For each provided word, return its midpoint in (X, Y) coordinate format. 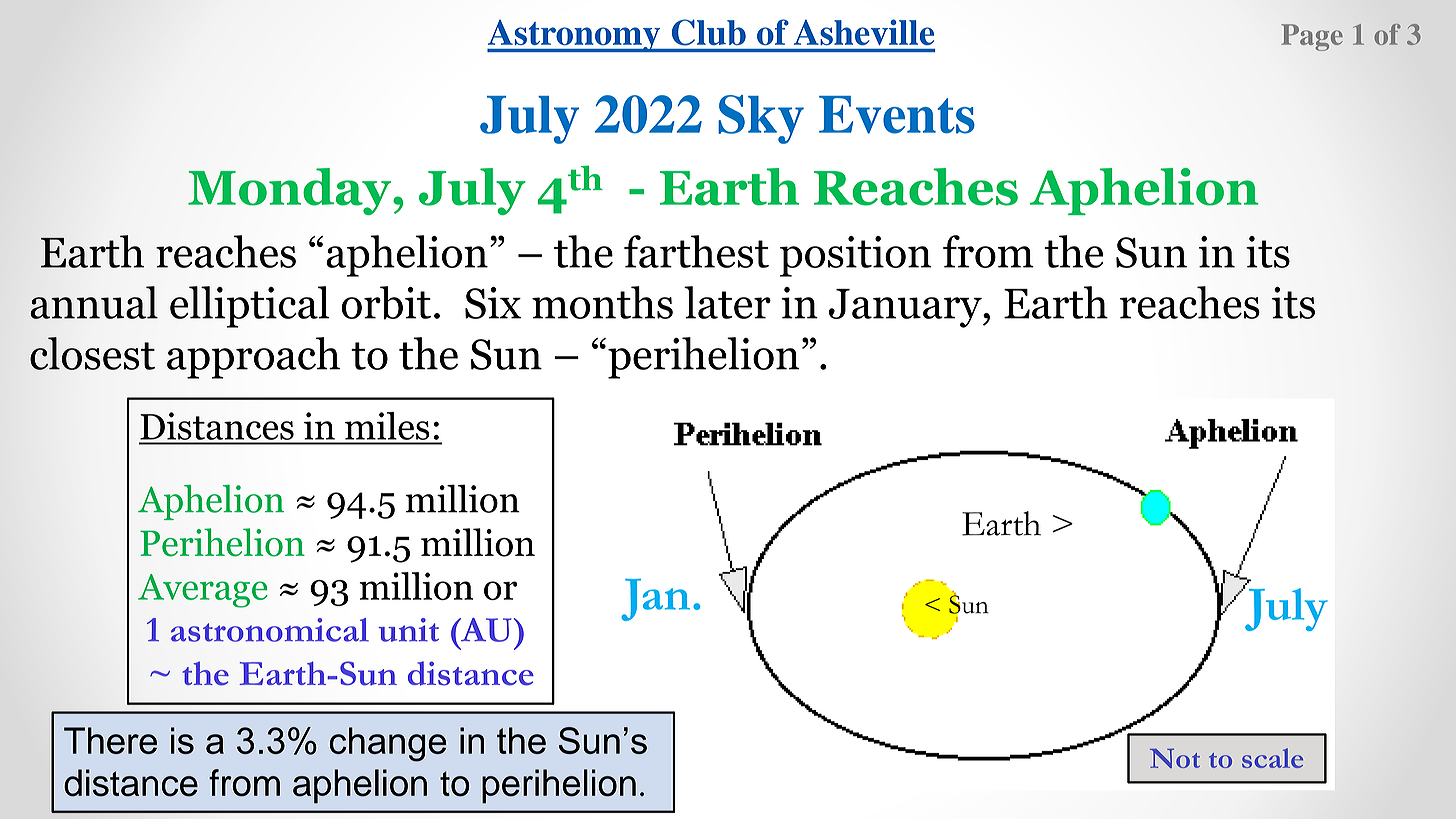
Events (897, 115)
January (906, 308)
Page (1312, 37)
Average (203, 591)
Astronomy (575, 36)
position (856, 256)
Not (1175, 758)
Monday (291, 191)
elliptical (249, 307)
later (727, 302)
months (602, 302)
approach (253, 358)
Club (709, 32)
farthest (696, 251)
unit (408, 630)
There (110, 740)
